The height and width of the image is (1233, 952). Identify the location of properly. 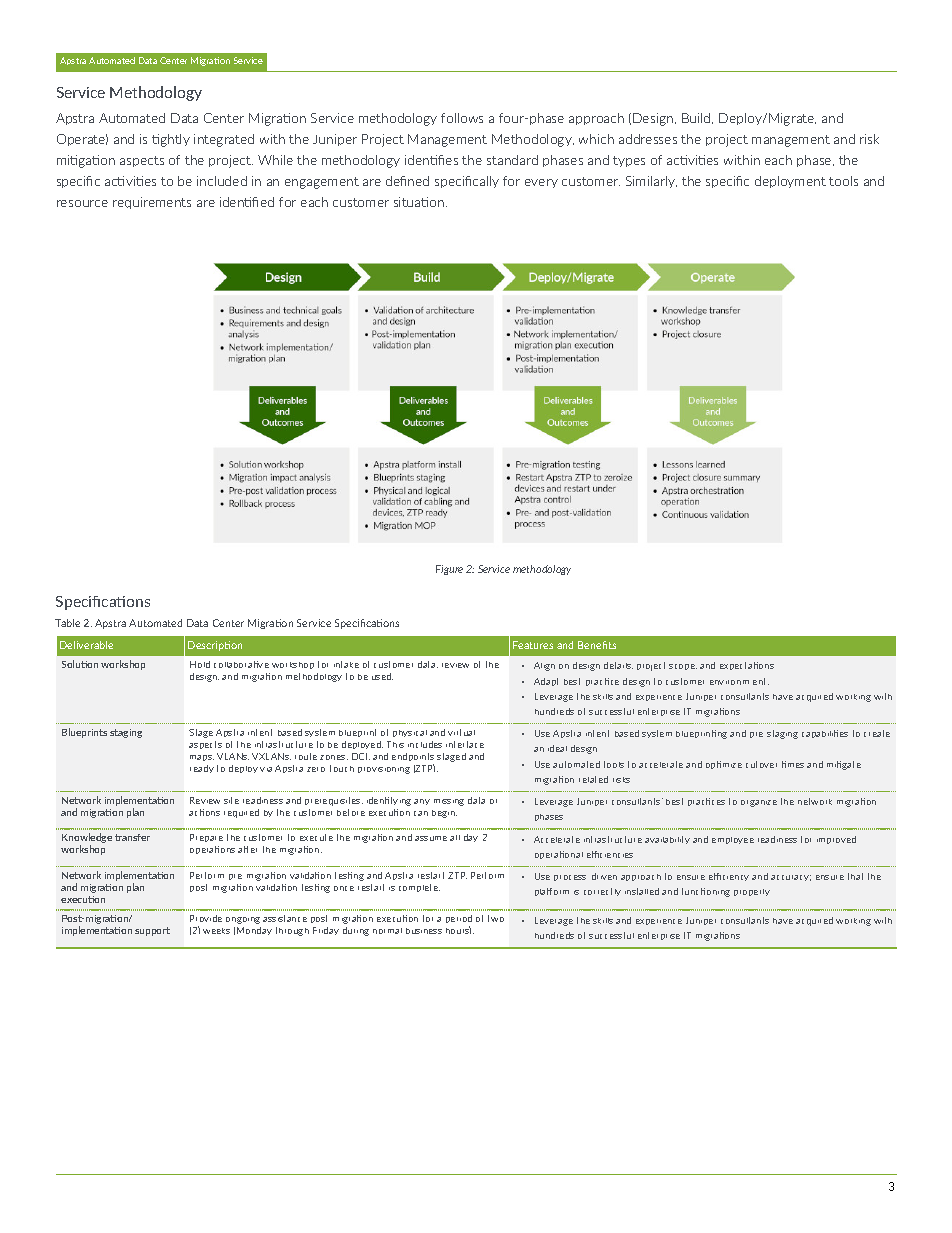
(752, 892).
